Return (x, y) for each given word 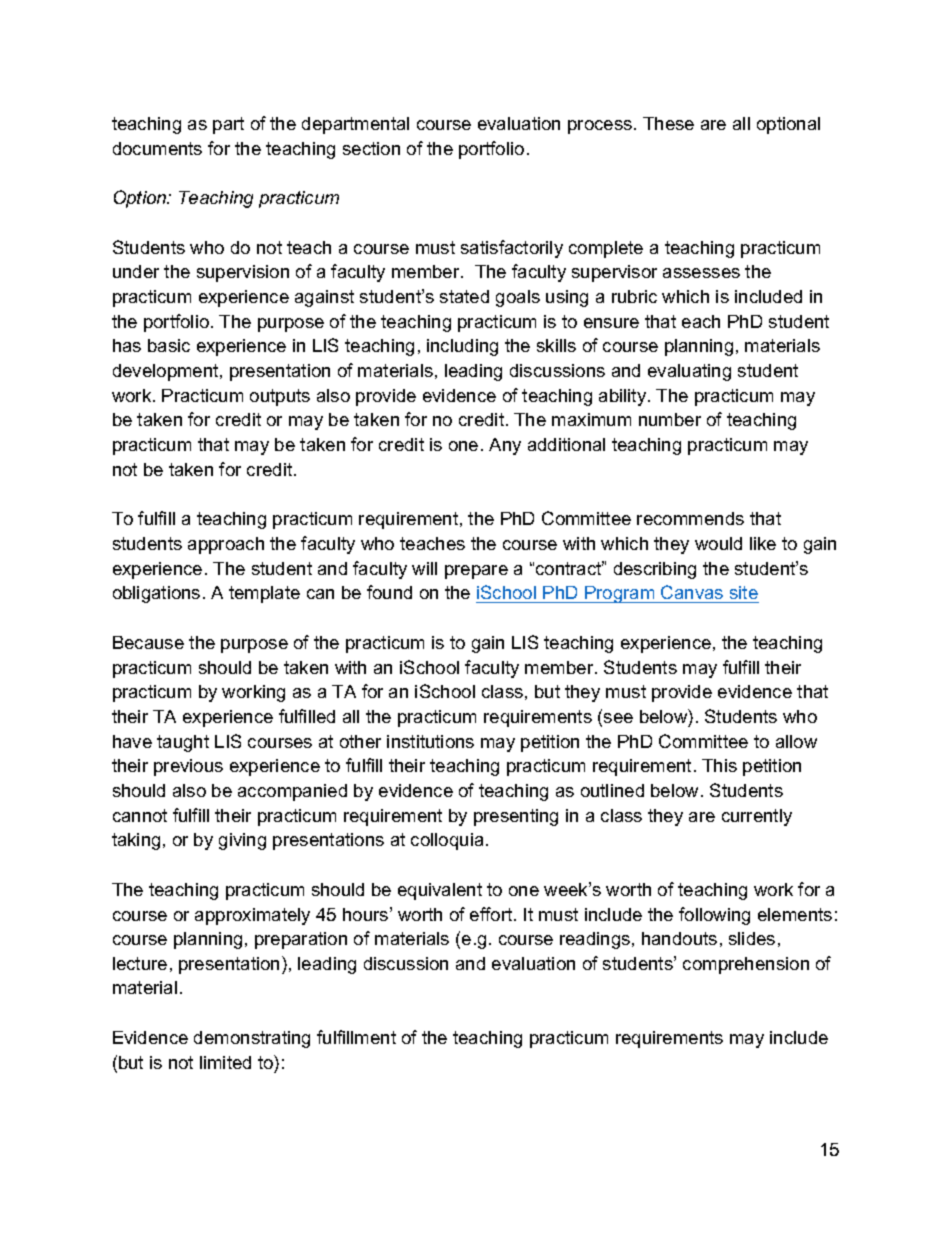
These (668, 123)
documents (157, 148)
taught (183, 743)
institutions (430, 741)
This (719, 765)
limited (225, 1062)
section (371, 148)
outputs (280, 397)
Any (505, 446)
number (670, 419)
